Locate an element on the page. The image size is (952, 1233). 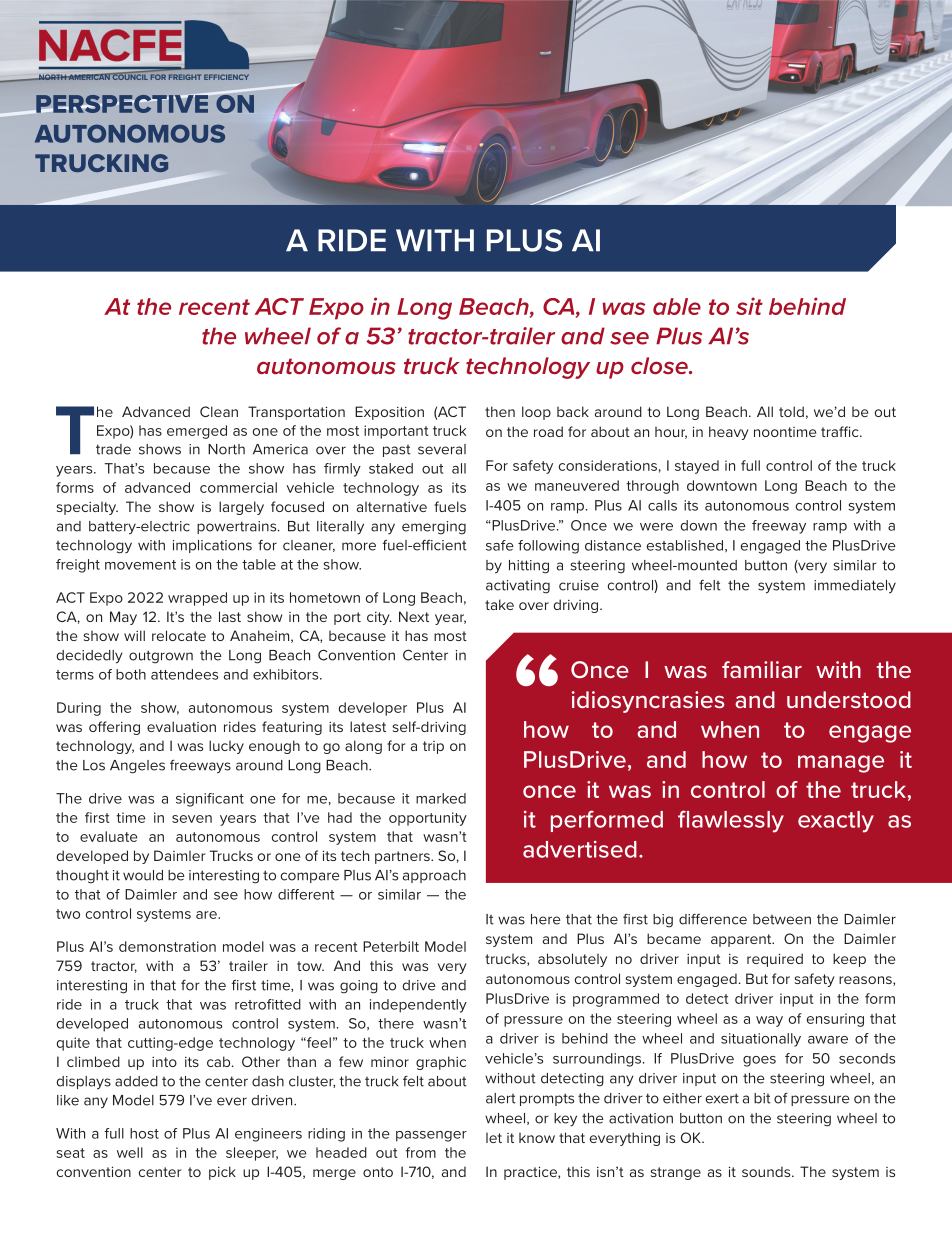
flawlessly is located at coordinates (731, 821).
